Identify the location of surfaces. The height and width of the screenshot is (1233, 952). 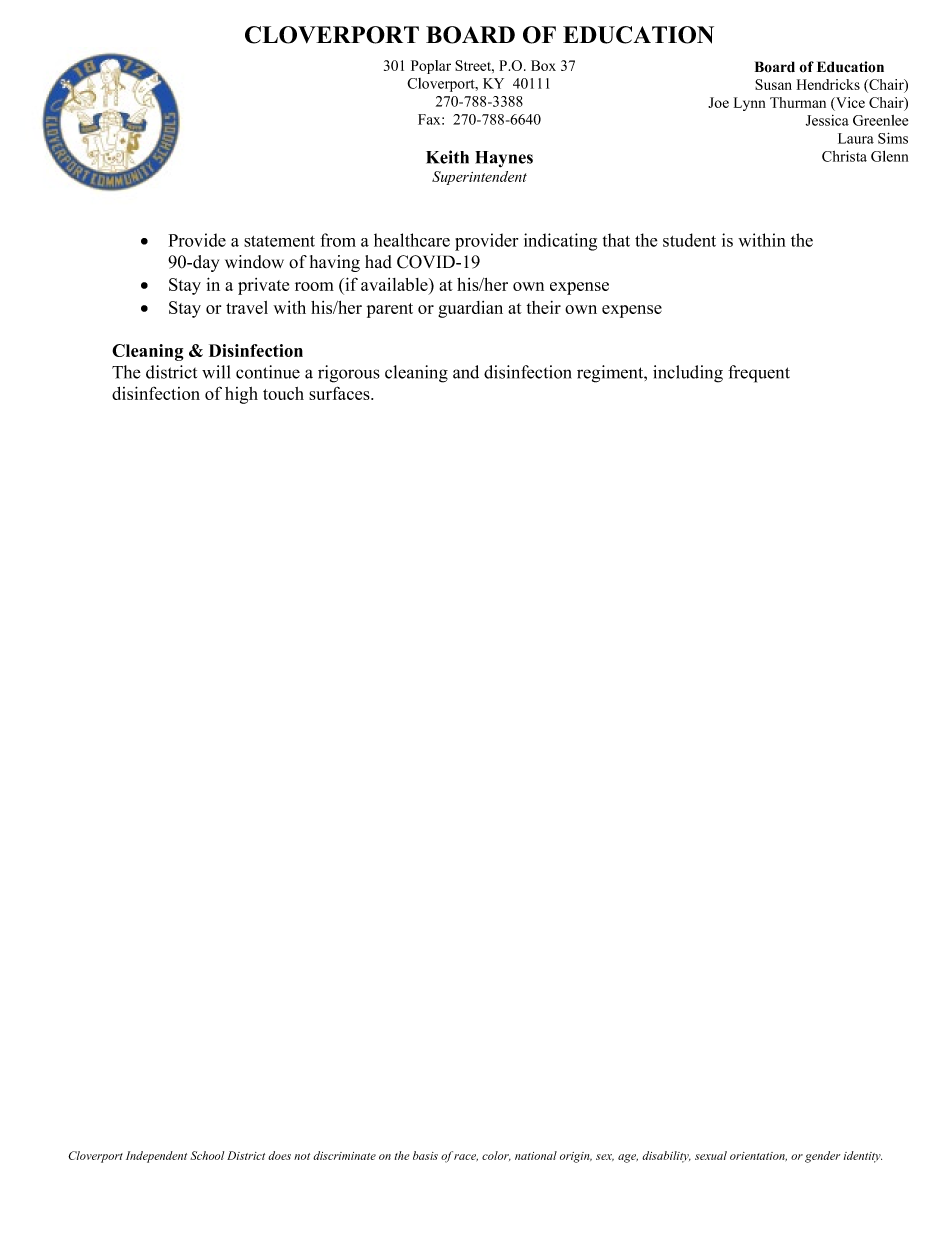
(340, 393).
